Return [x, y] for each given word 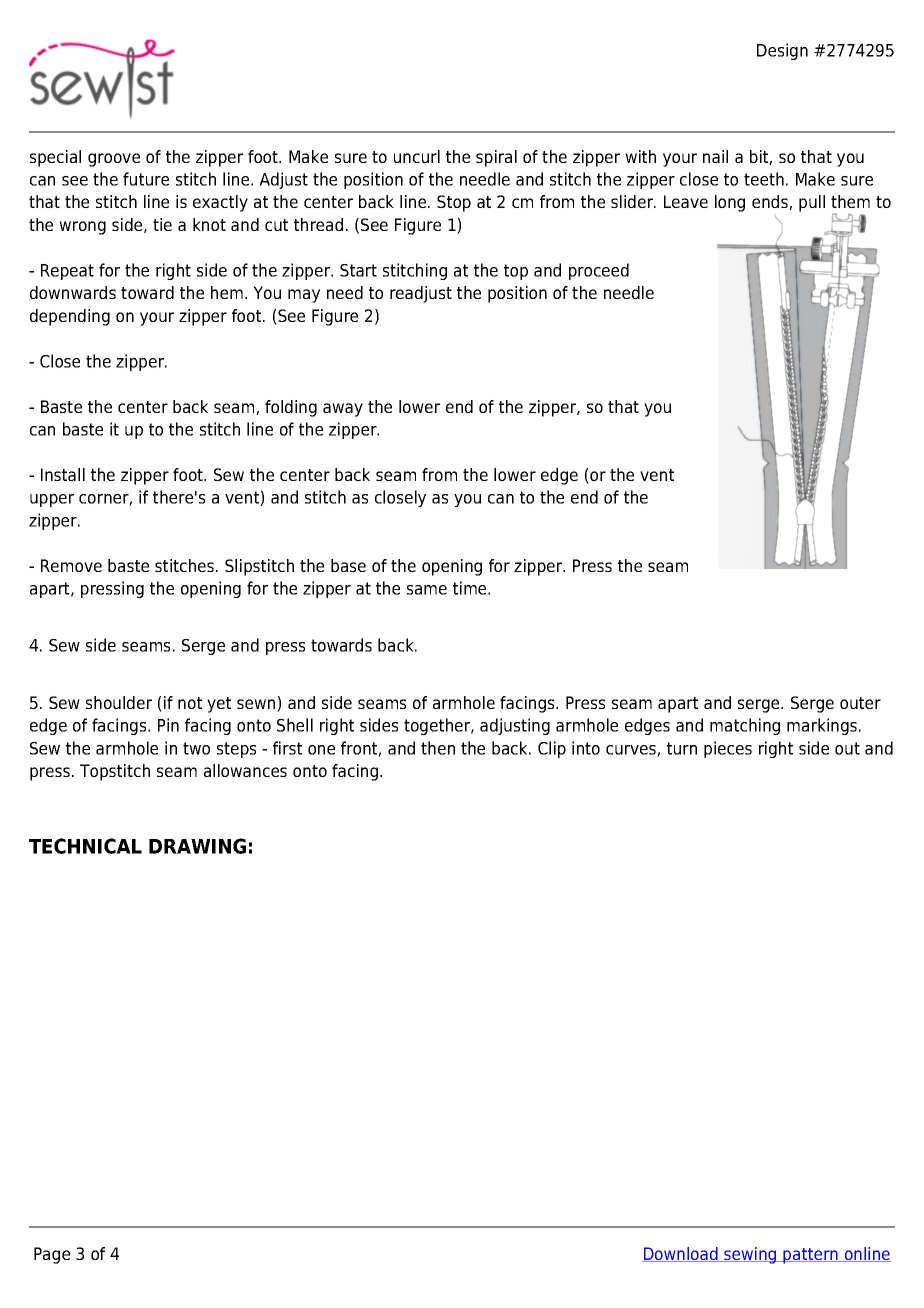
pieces [728, 749]
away [343, 410]
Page [52, 1255]
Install [63, 474]
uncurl [417, 156]
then [438, 748]
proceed [599, 271]
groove [114, 160]
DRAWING [197, 846]
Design [782, 51]
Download [681, 1254]
